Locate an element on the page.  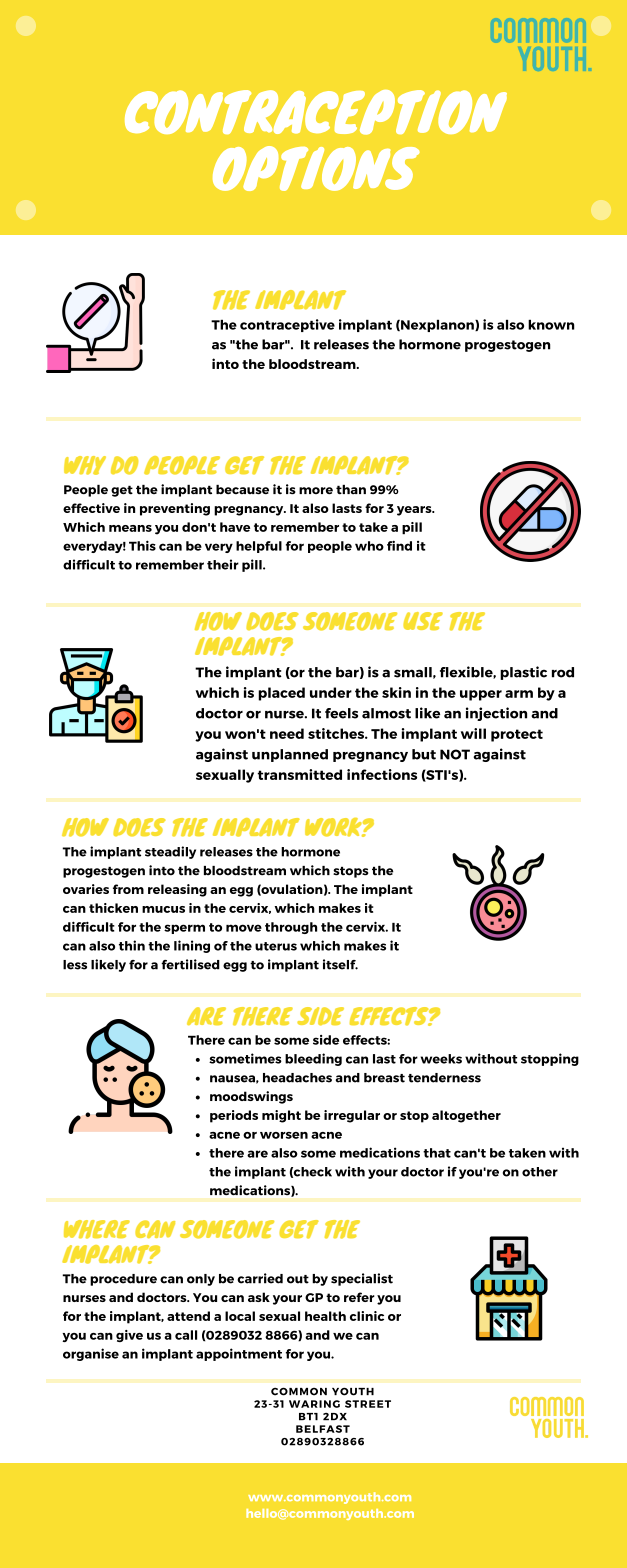
protect is located at coordinates (517, 735).
